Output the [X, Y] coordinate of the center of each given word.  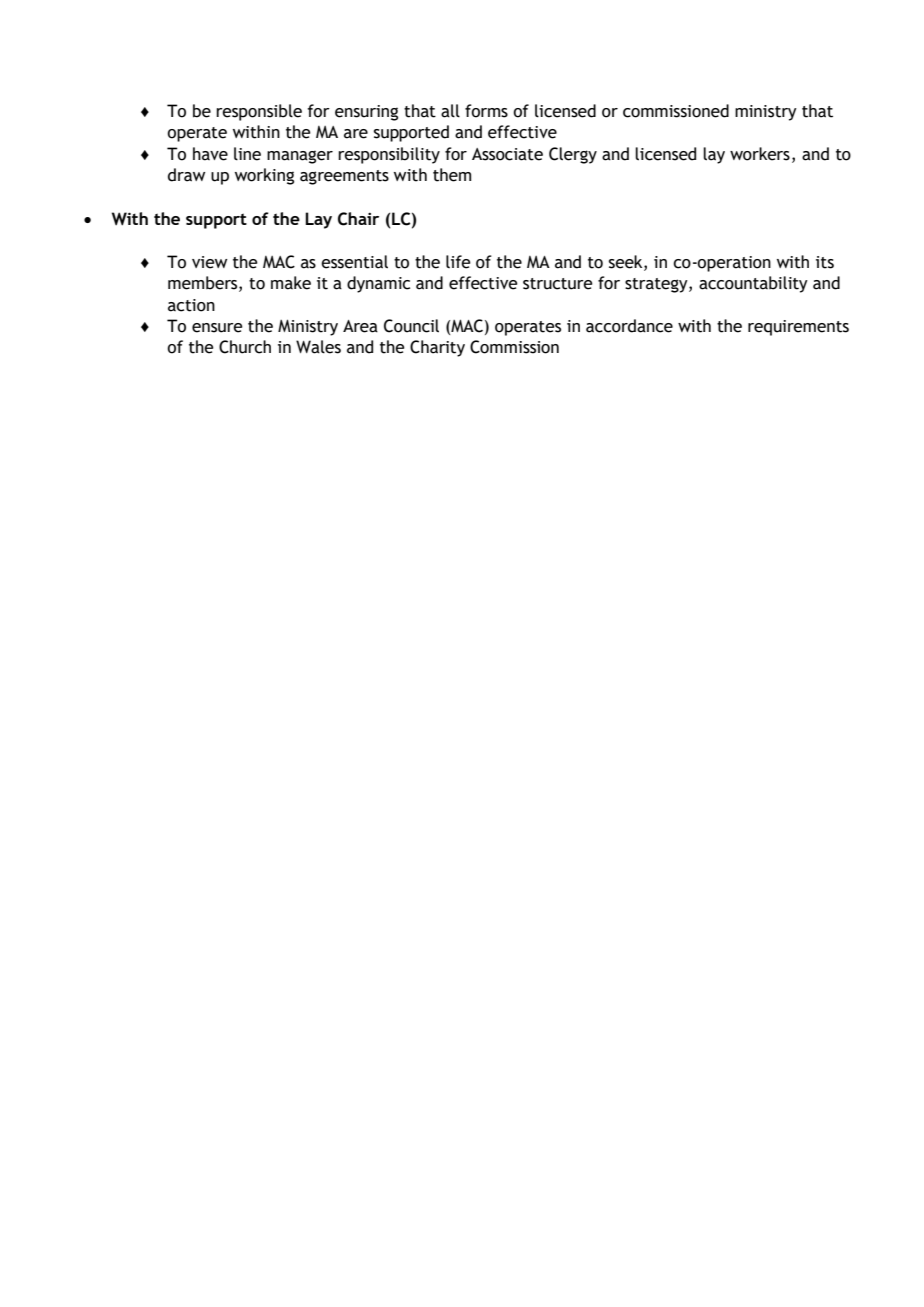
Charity [437, 348]
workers [760, 154]
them [452, 175]
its [825, 262]
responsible [259, 112]
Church [245, 347]
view [209, 262]
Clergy [573, 155]
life [458, 262]
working [264, 176]
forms [486, 111]
